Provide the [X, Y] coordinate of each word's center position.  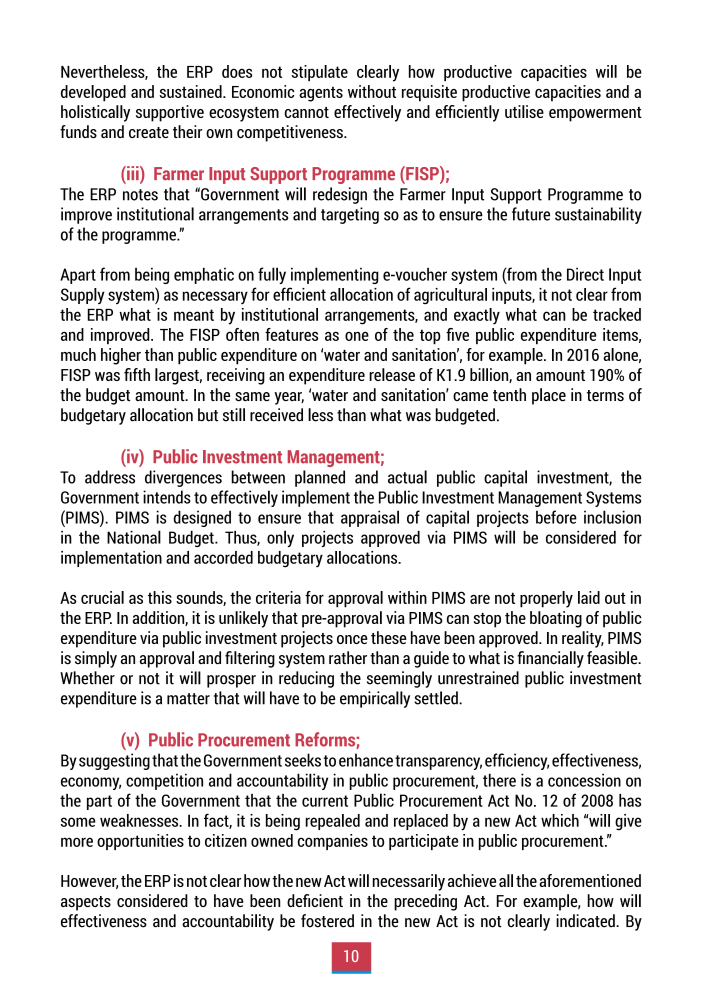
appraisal [370, 518]
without [372, 91]
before [556, 517]
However [89, 882]
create [149, 132]
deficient [315, 900]
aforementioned [590, 880]
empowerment [595, 114]
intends [167, 497]
